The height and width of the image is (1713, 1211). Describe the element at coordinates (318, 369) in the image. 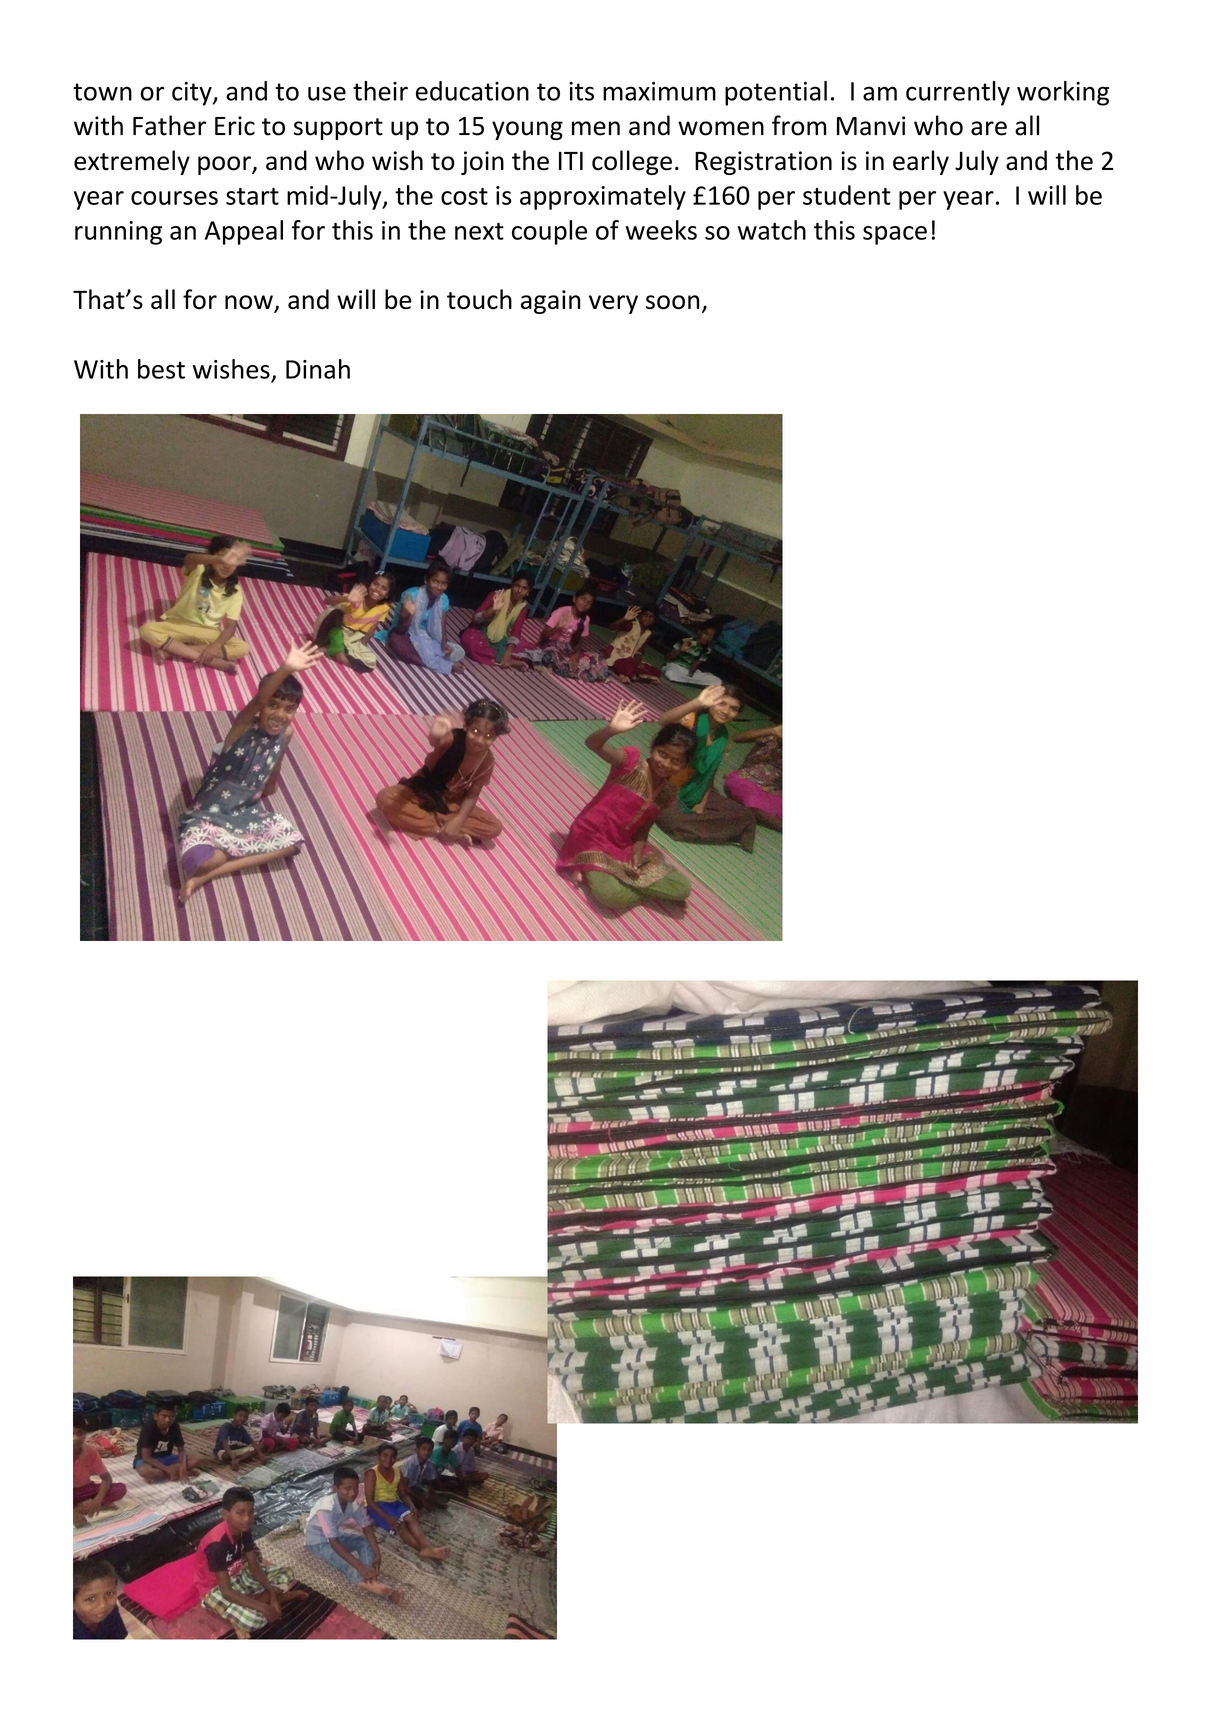

I see `Dinah` at that location.
